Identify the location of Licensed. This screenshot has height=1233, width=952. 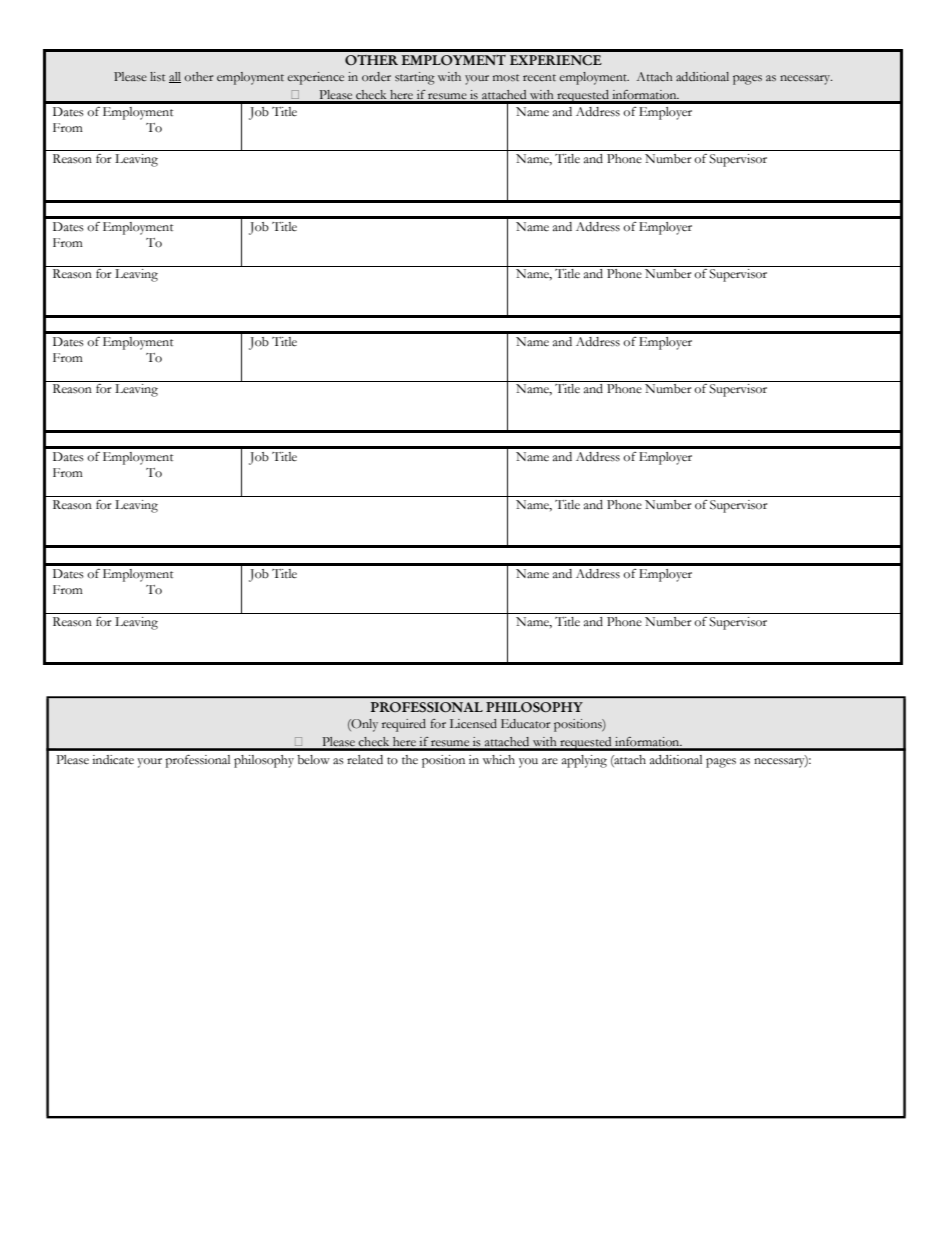
(473, 723).
